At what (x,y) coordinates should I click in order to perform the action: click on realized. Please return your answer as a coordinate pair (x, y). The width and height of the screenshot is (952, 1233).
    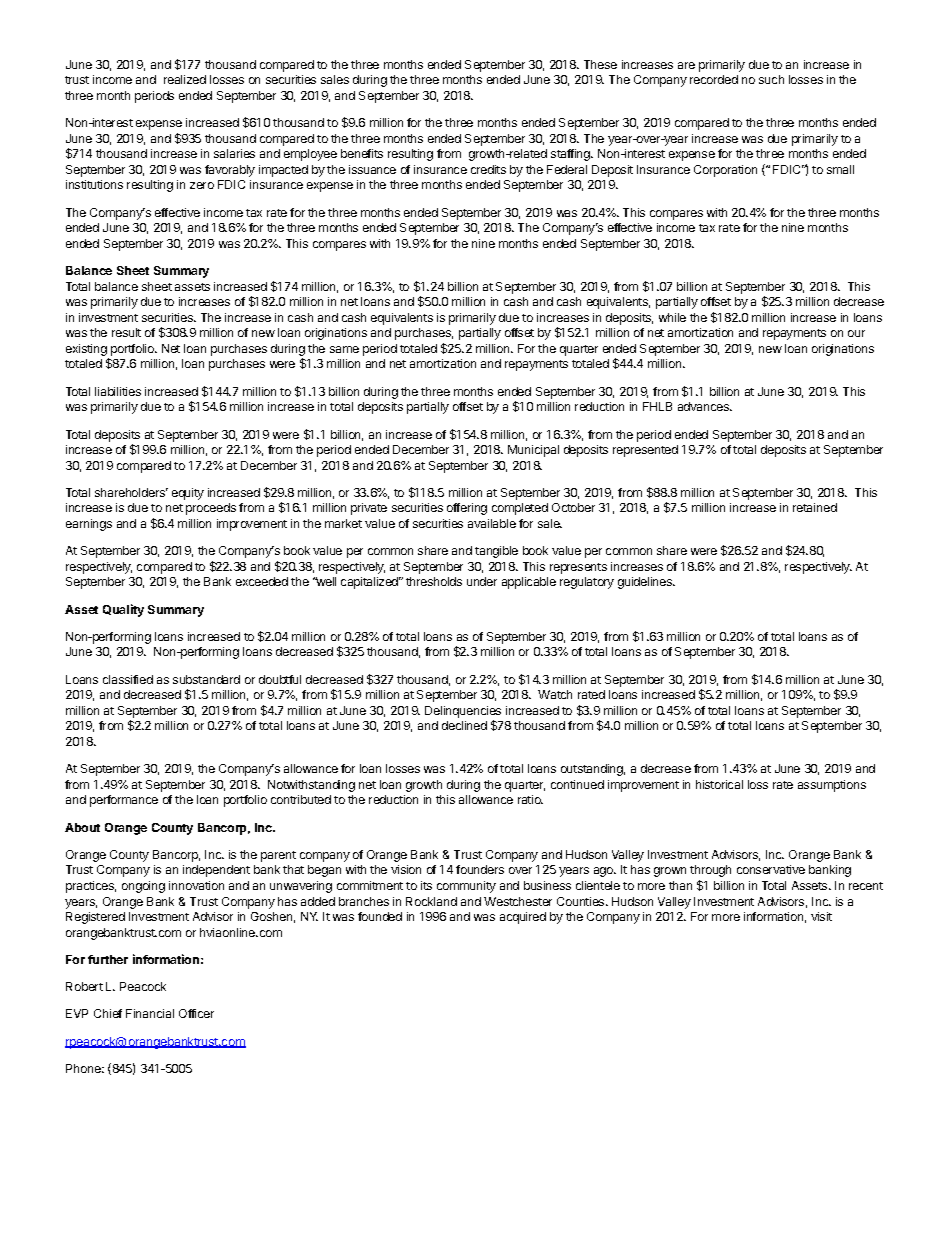
    Looking at the image, I should click on (185, 79).
